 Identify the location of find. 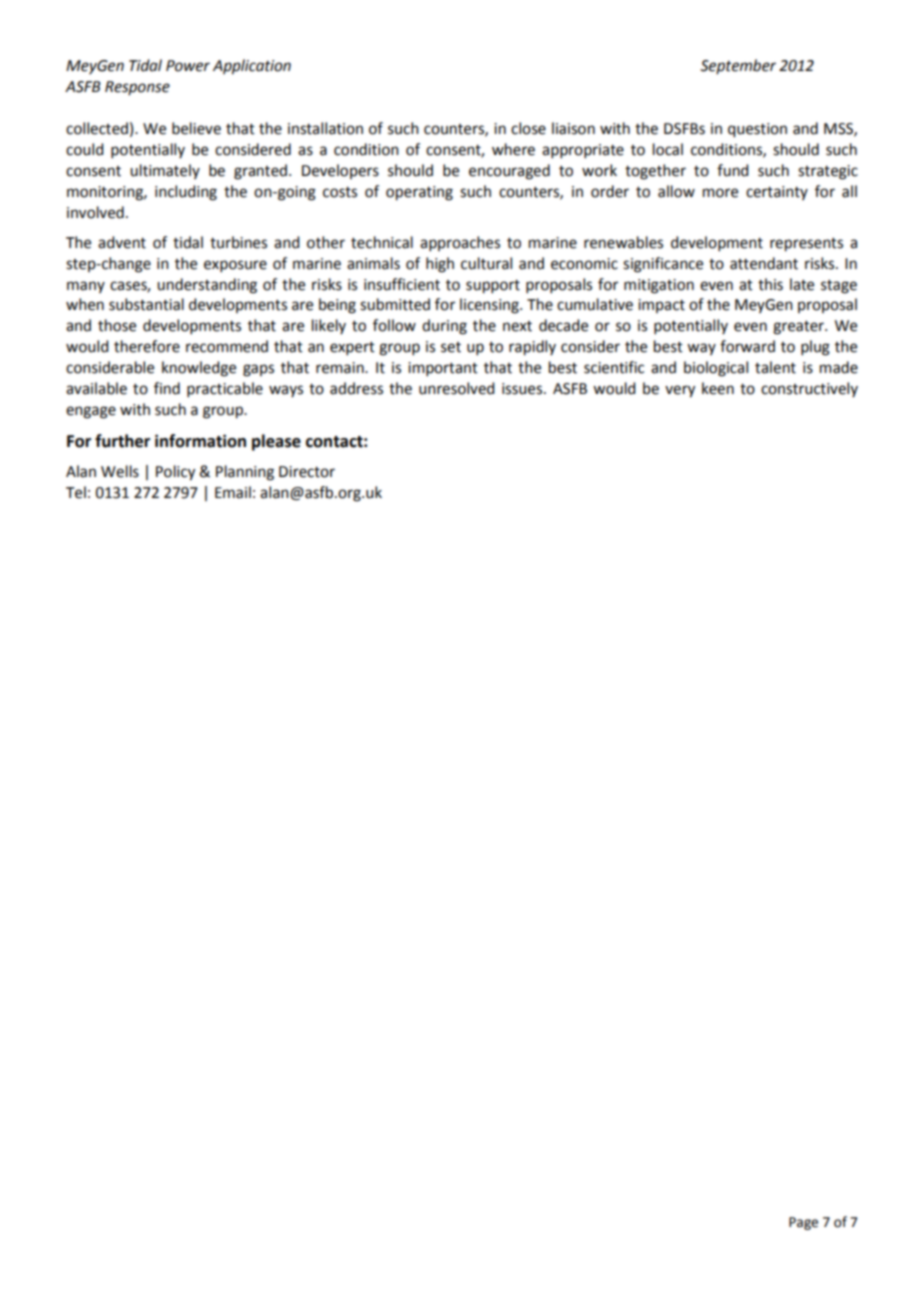
(167, 388).
